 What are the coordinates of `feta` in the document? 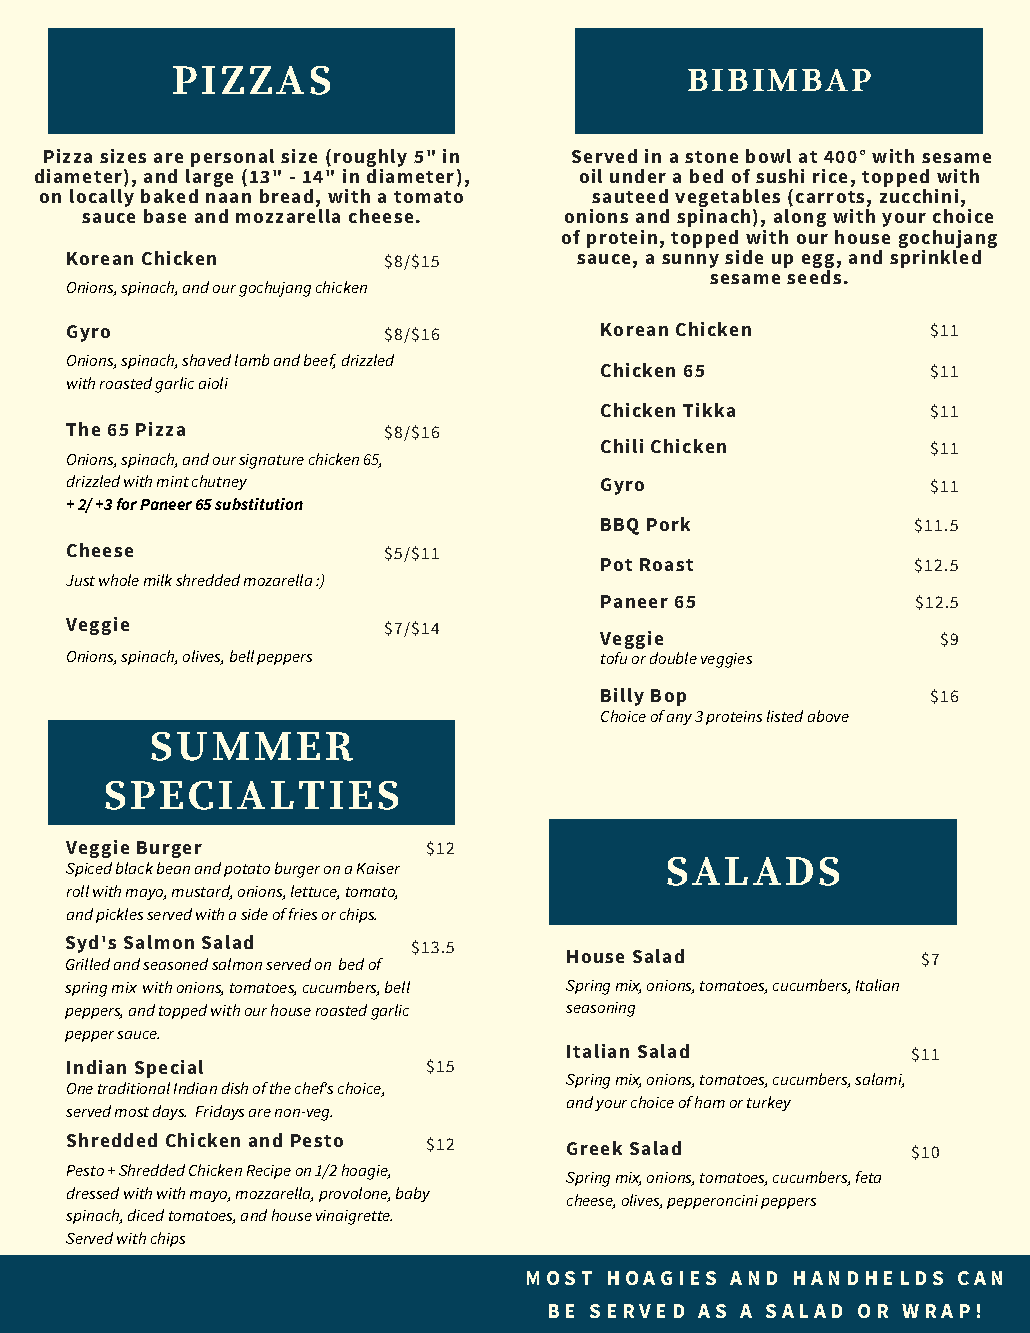 It's located at (868, 1177).
